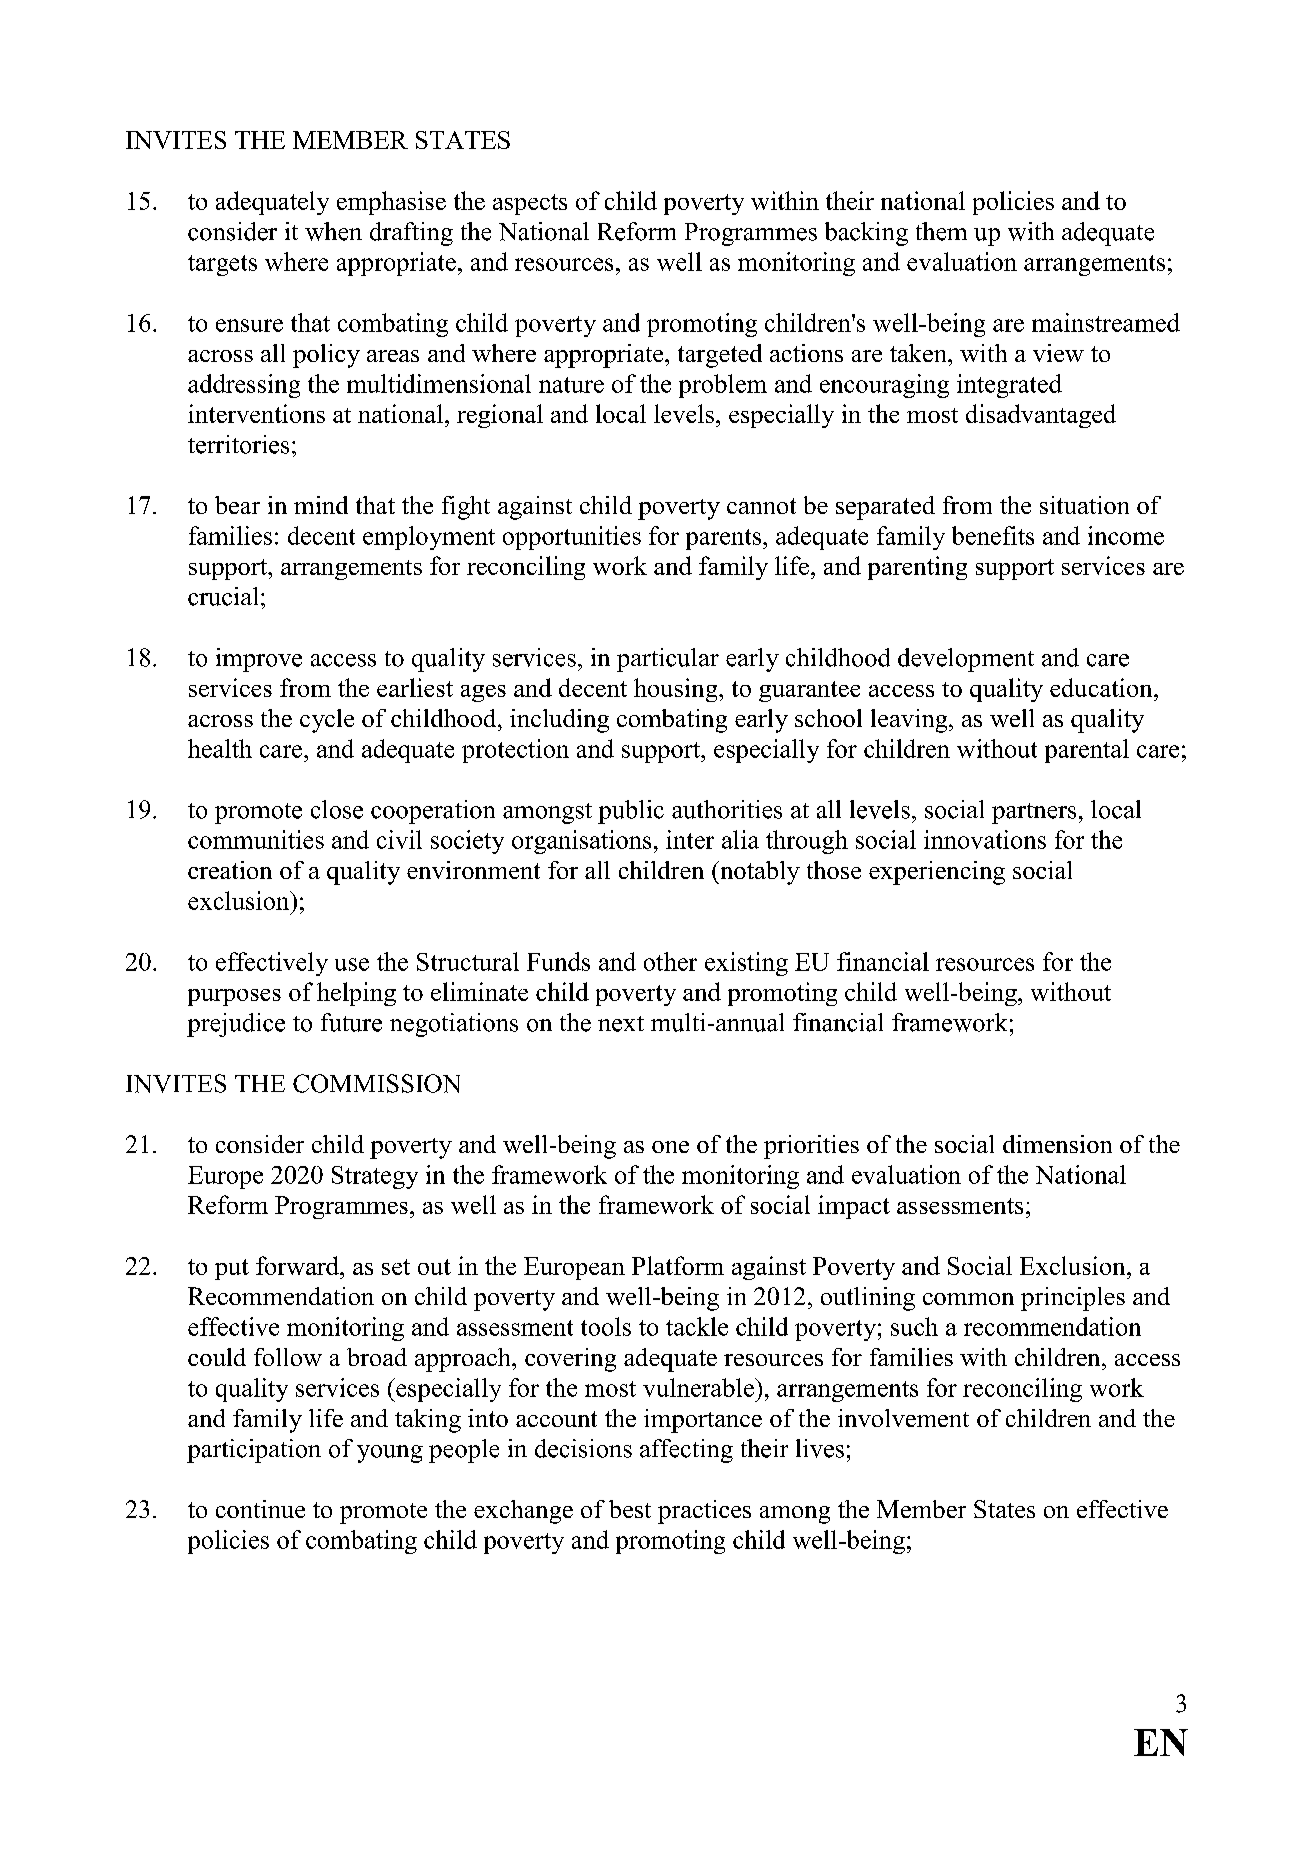  Describe the element at coordinates (333, 231) in the document. I see `when` at that location.
